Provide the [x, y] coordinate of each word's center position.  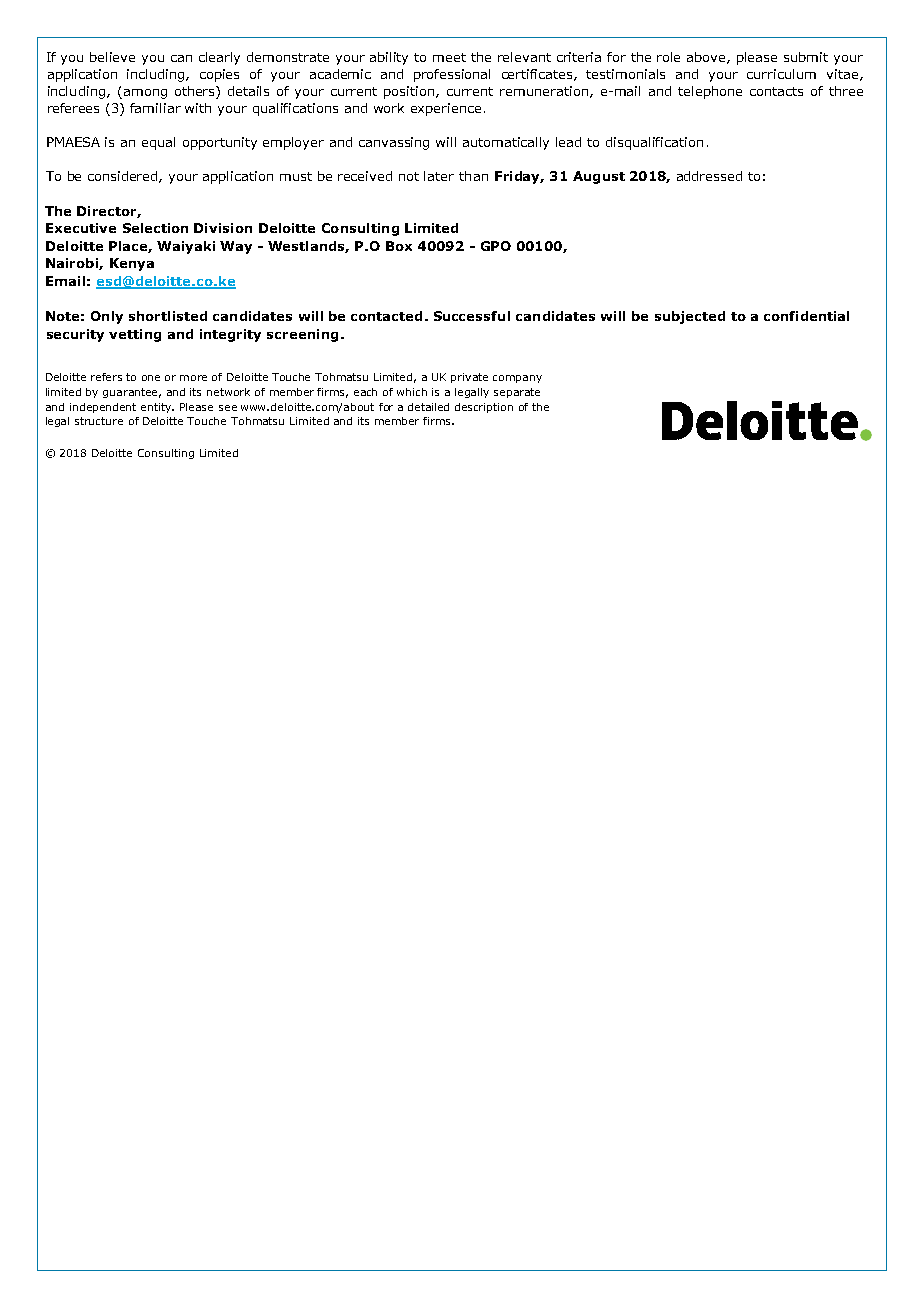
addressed [709, 176]
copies [219, 75]
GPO [496, 246]
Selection [155, 228]
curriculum [781, 74]
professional [452, 75]
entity [157, 408]
